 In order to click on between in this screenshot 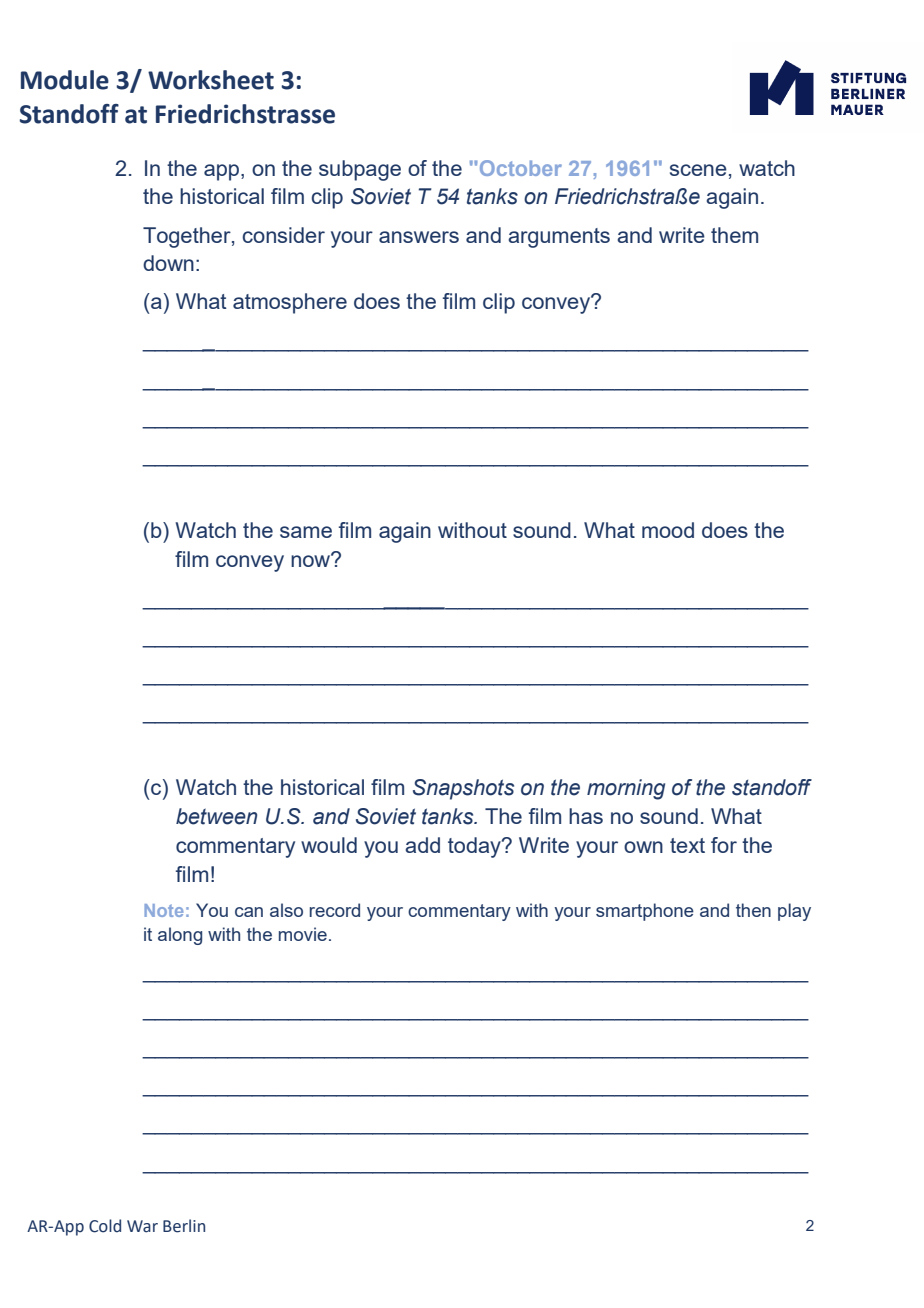, I will do `click(216, 816)`.
